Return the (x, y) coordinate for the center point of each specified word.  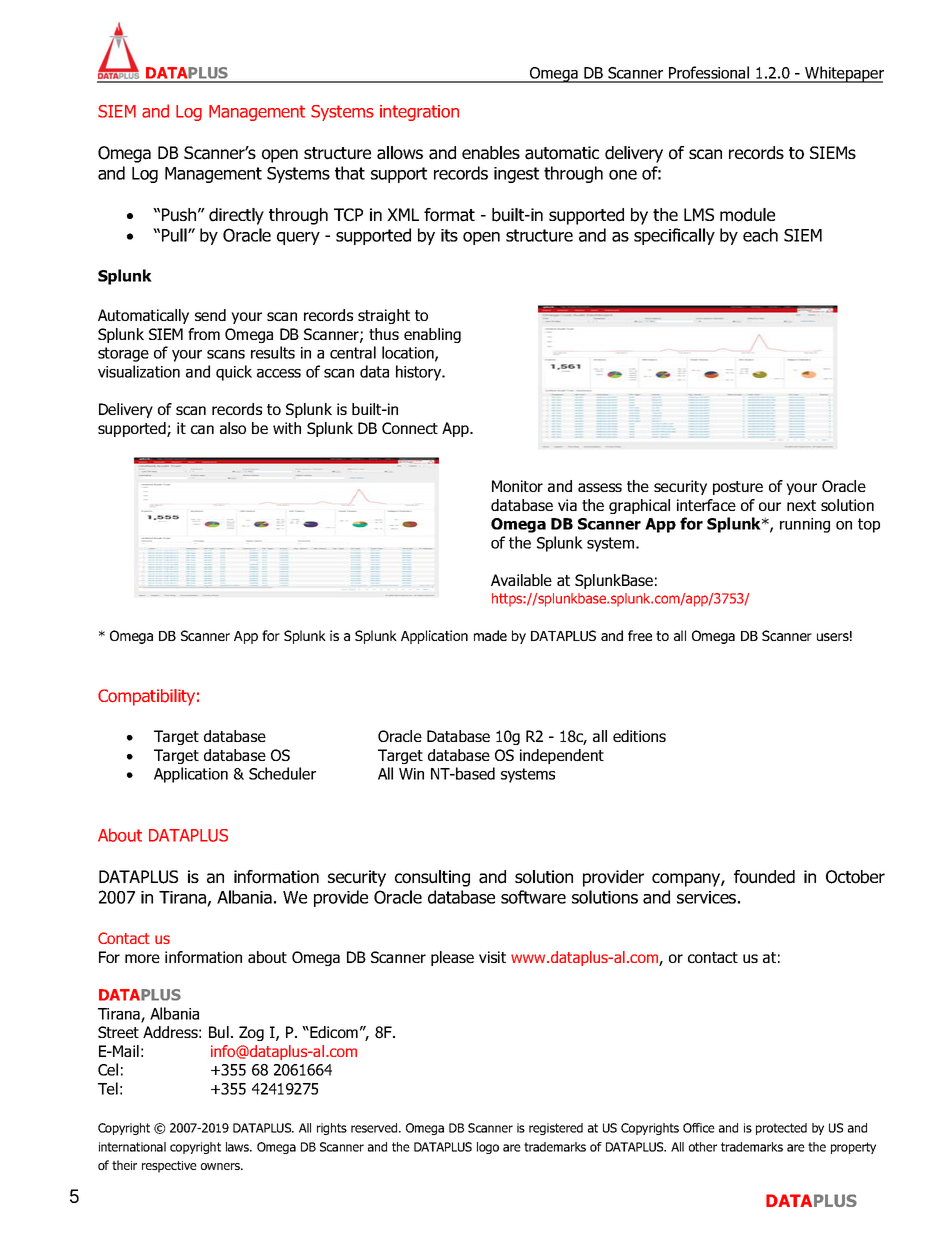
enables (491, 153)
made (490, 635)
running (805, 525)
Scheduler (282, 773)
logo (488, 1148)
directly (236, 216)
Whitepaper (843, 74)
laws (239, 1147)
